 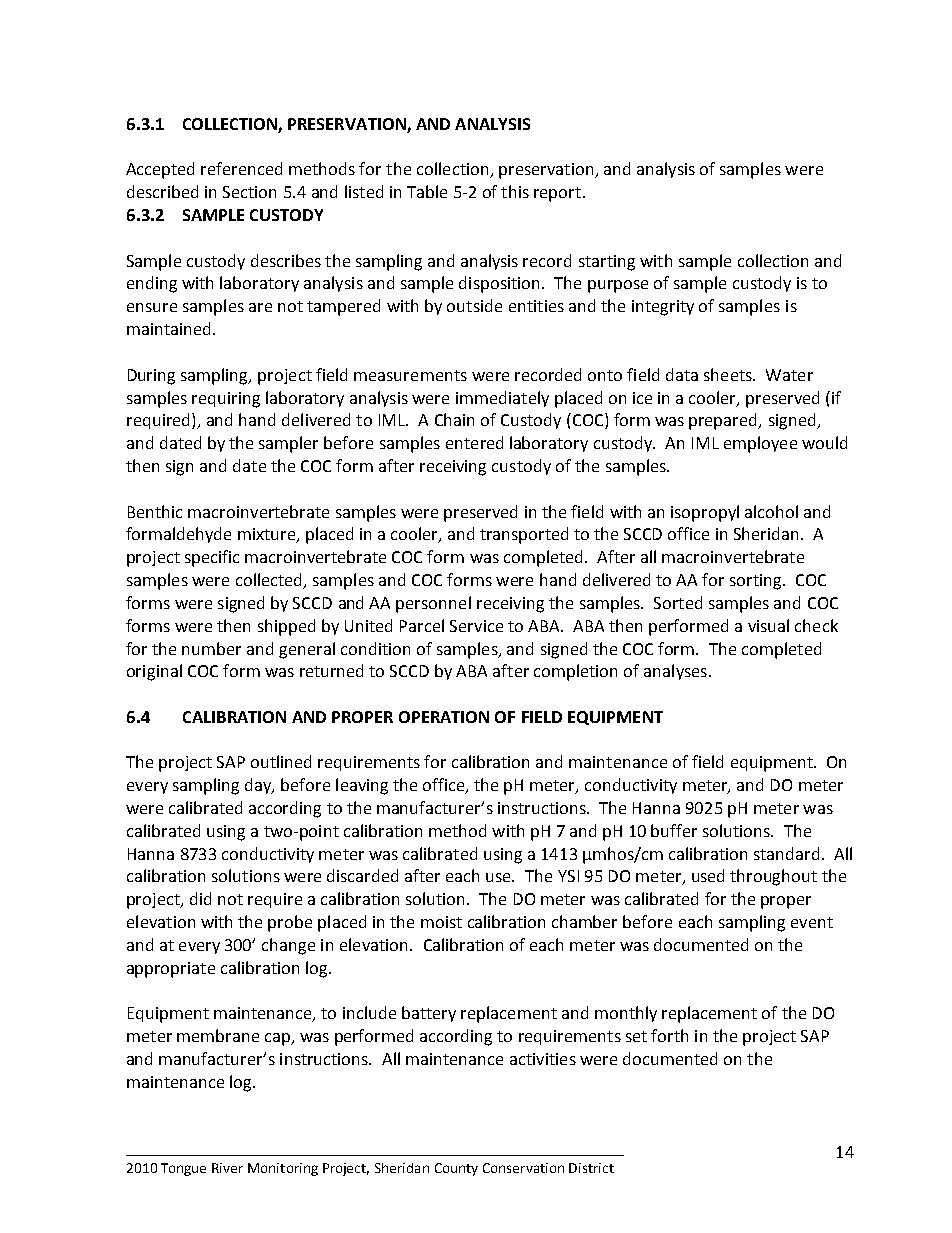 What do you see at coordinates (456, 1169) in the screenshot?
I see `County` at bounding box center [456, 1169].
